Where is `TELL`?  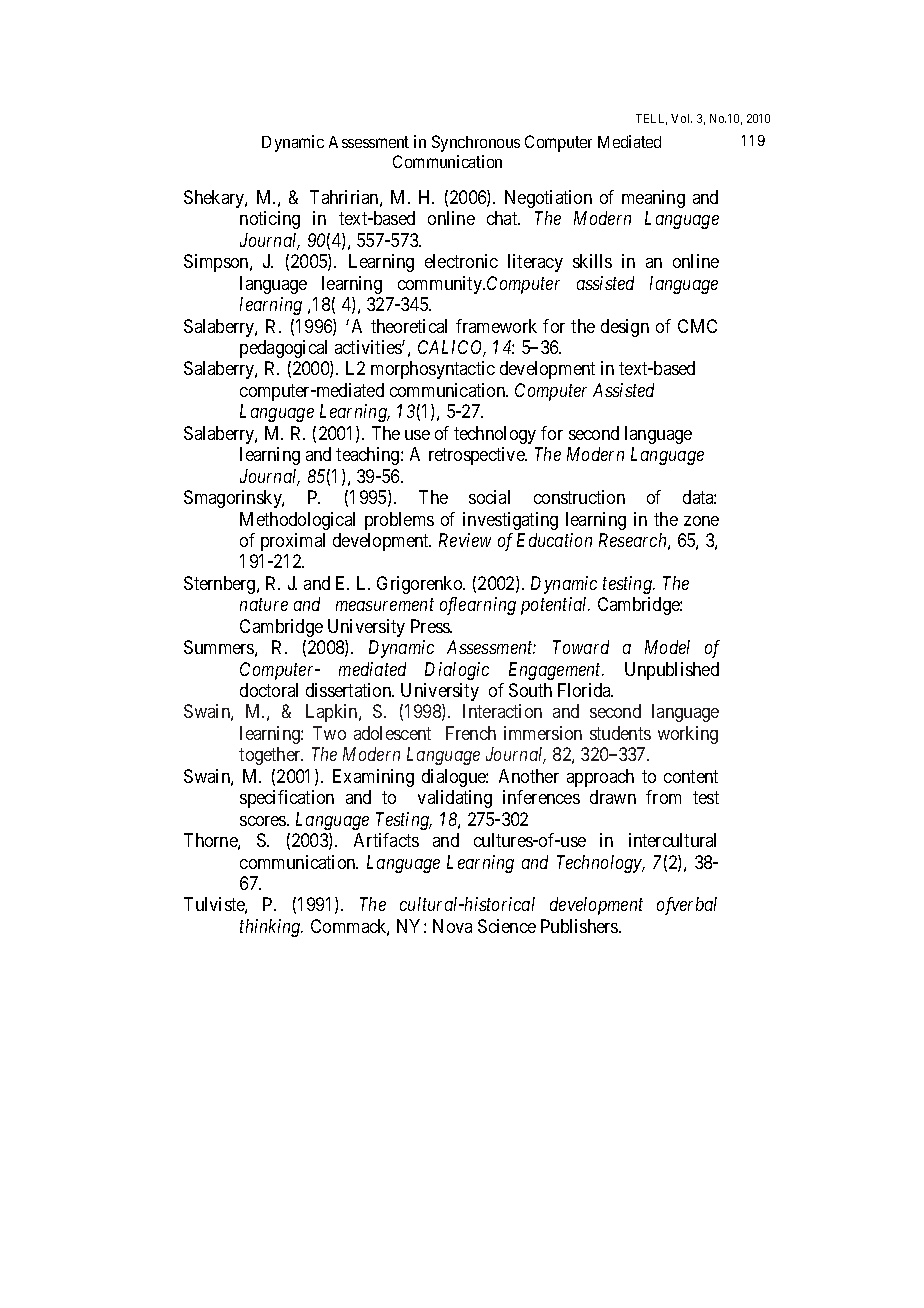 TELL is located at coordinates (651, 119).
